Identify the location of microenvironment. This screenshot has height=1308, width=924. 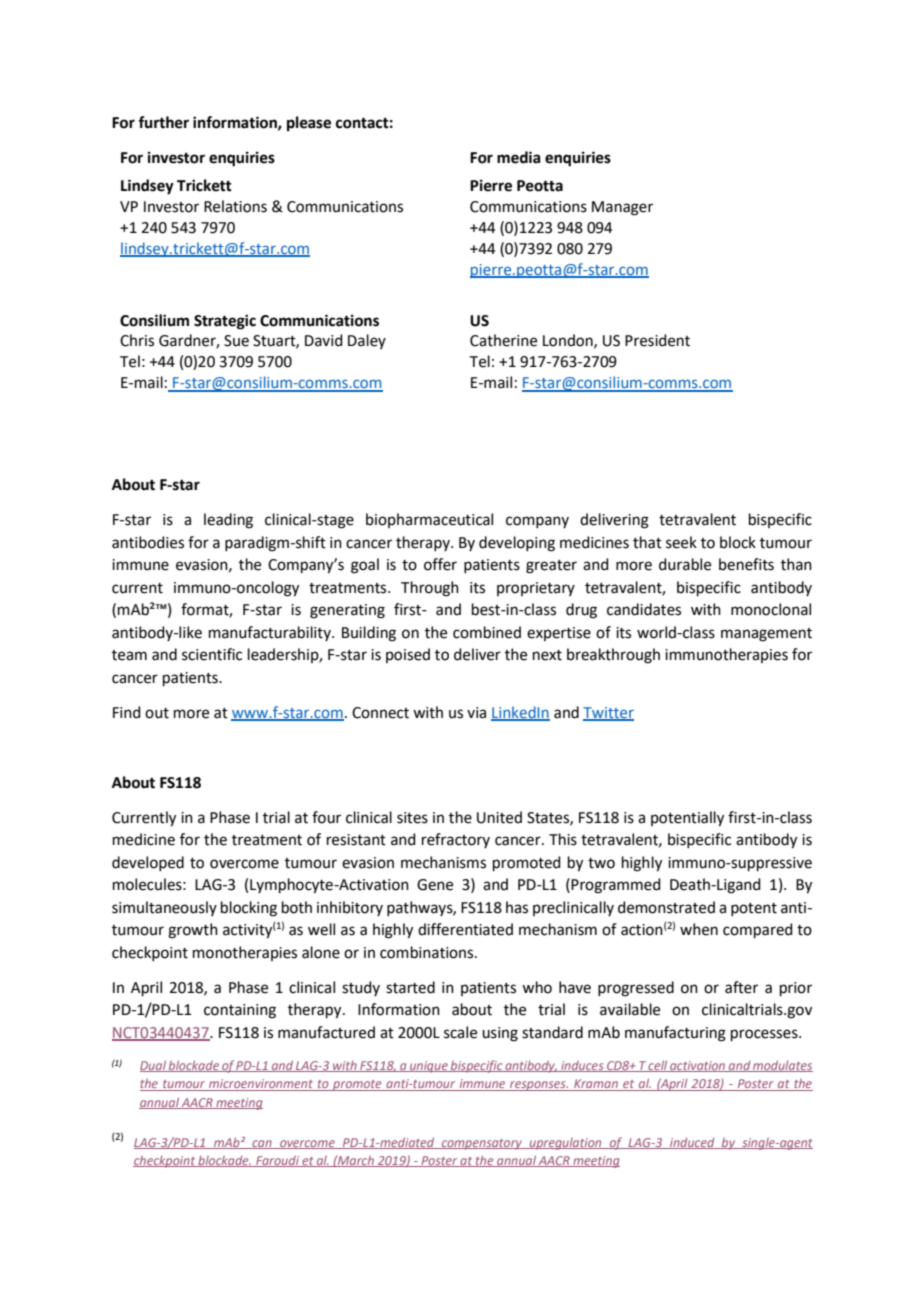
(261, 1085).
